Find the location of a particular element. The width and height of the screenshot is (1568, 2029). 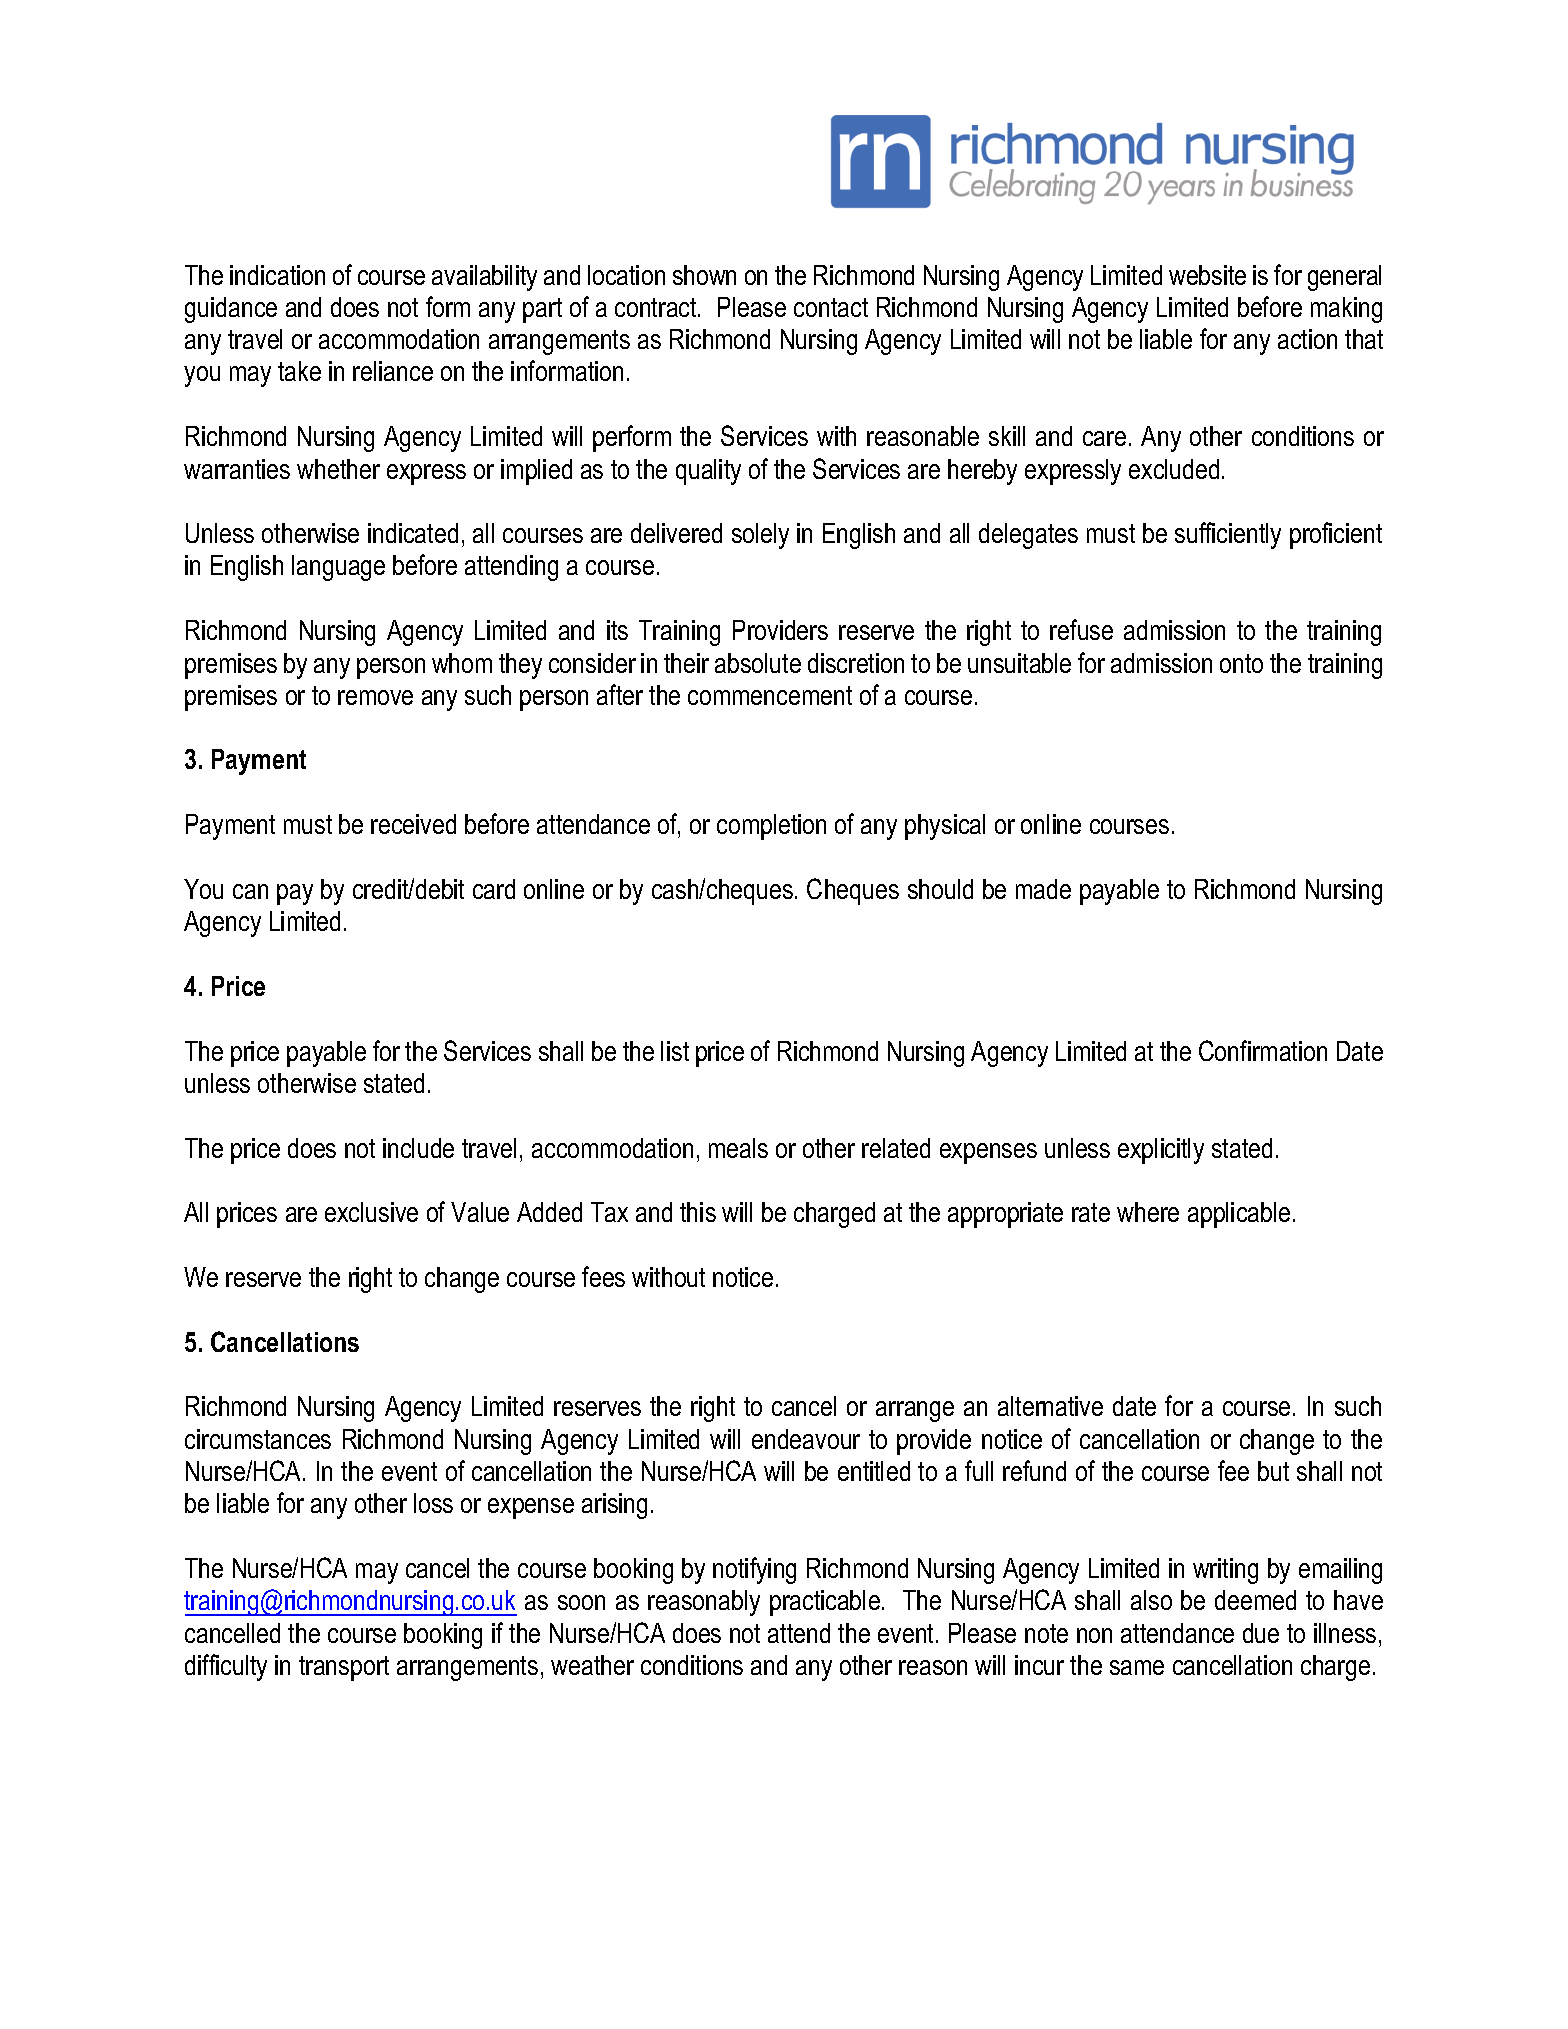

website is located at coordinates (1207, 275).
